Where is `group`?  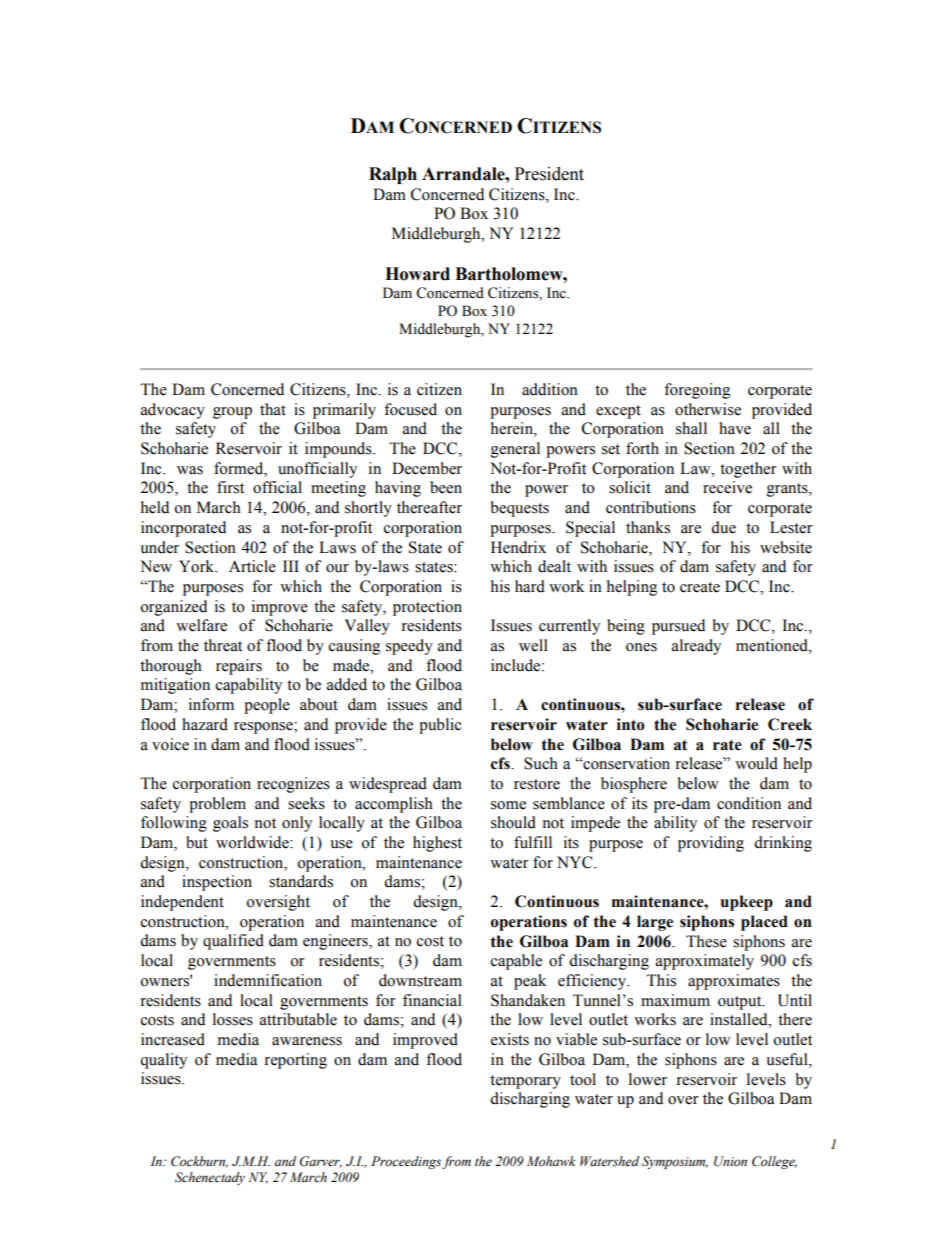
group is located at coordinates (232, 413).
